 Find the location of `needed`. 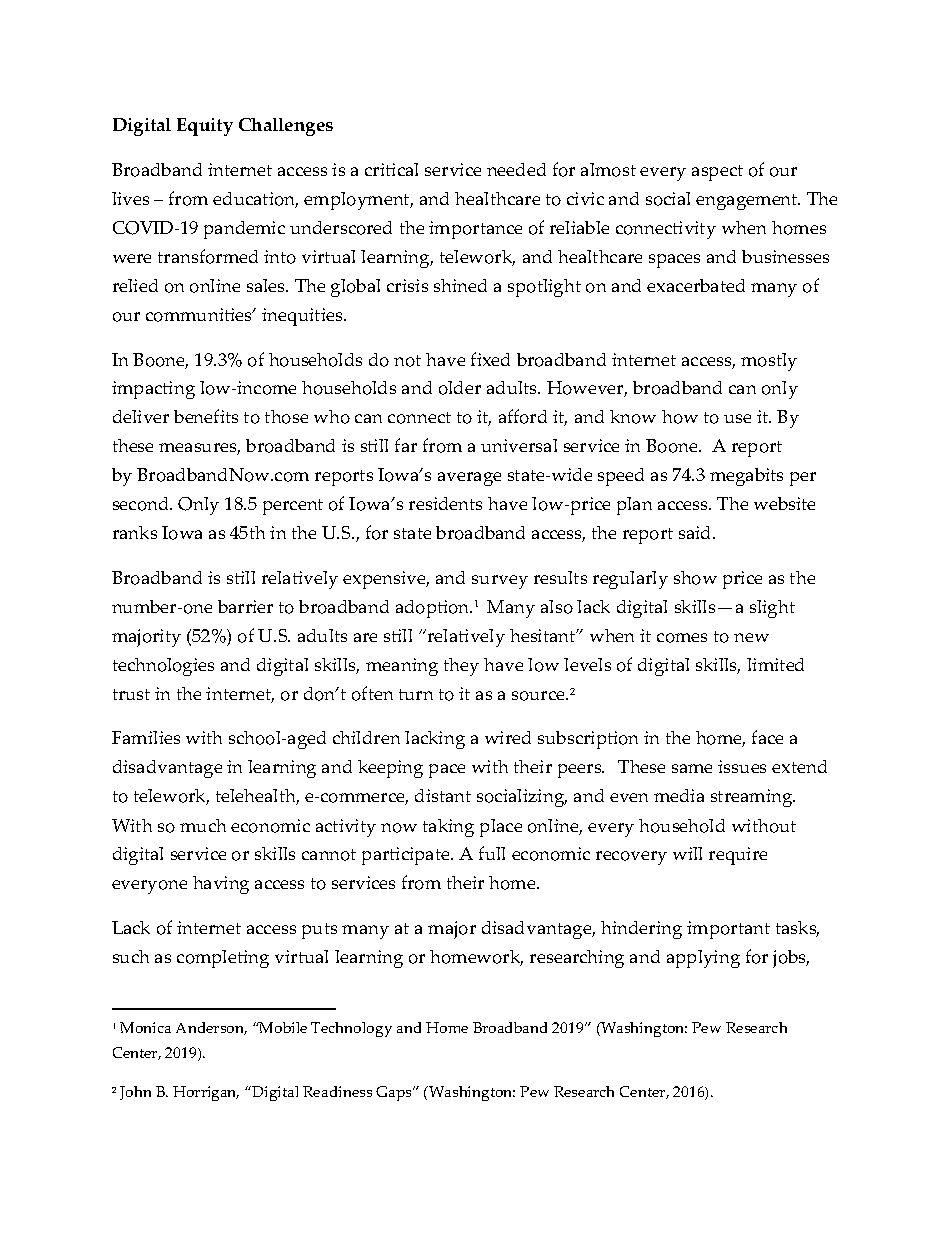

needed is located at coordinates (516, 169).
